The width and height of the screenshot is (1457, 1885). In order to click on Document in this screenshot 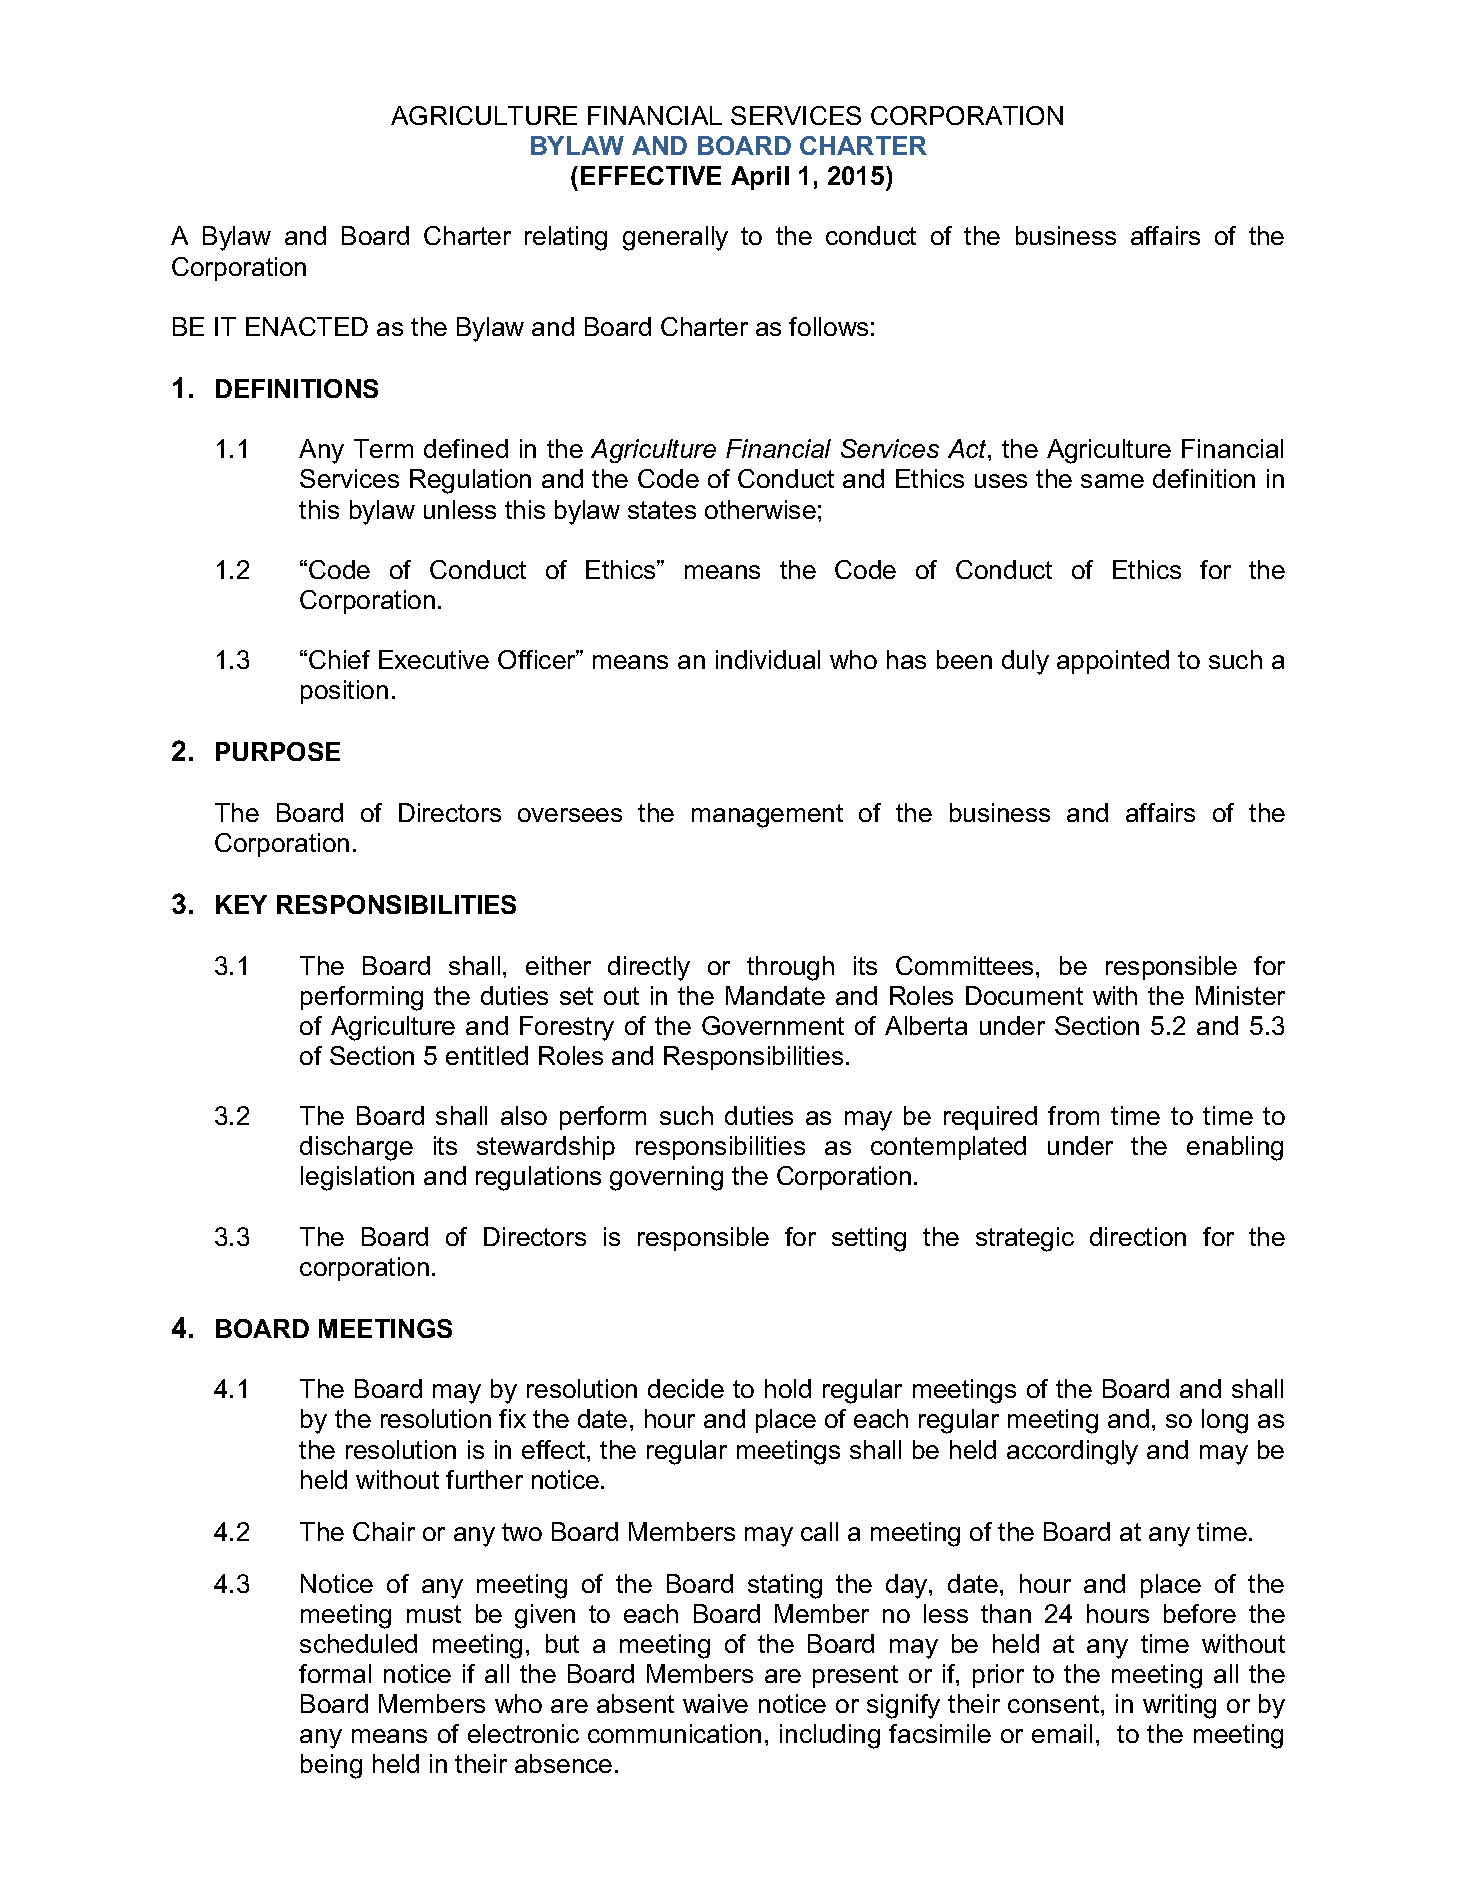, I will do `click(1024, 995)`.
